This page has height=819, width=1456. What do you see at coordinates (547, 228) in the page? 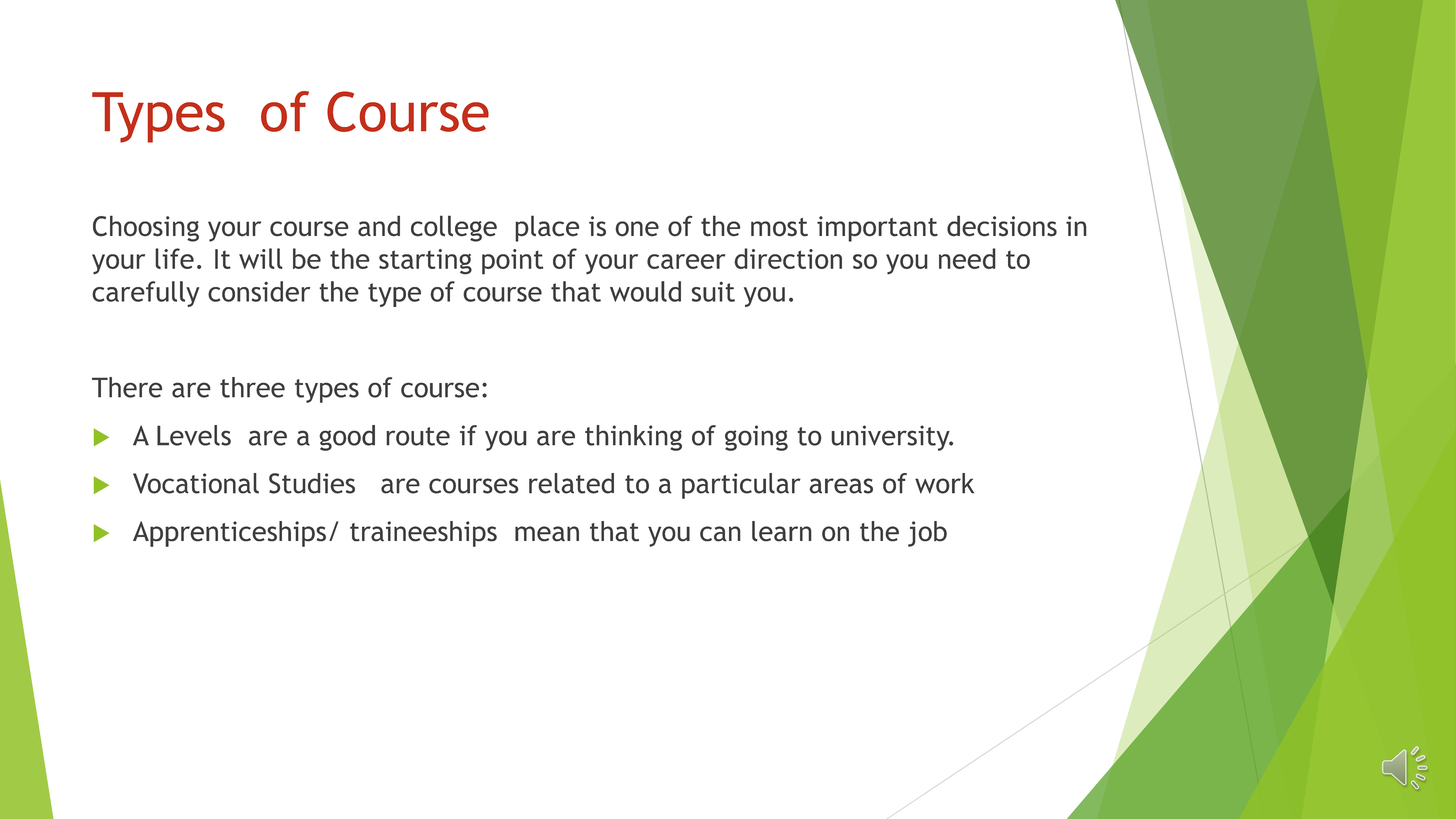
I see `place` at bounding box center [547, 228].
